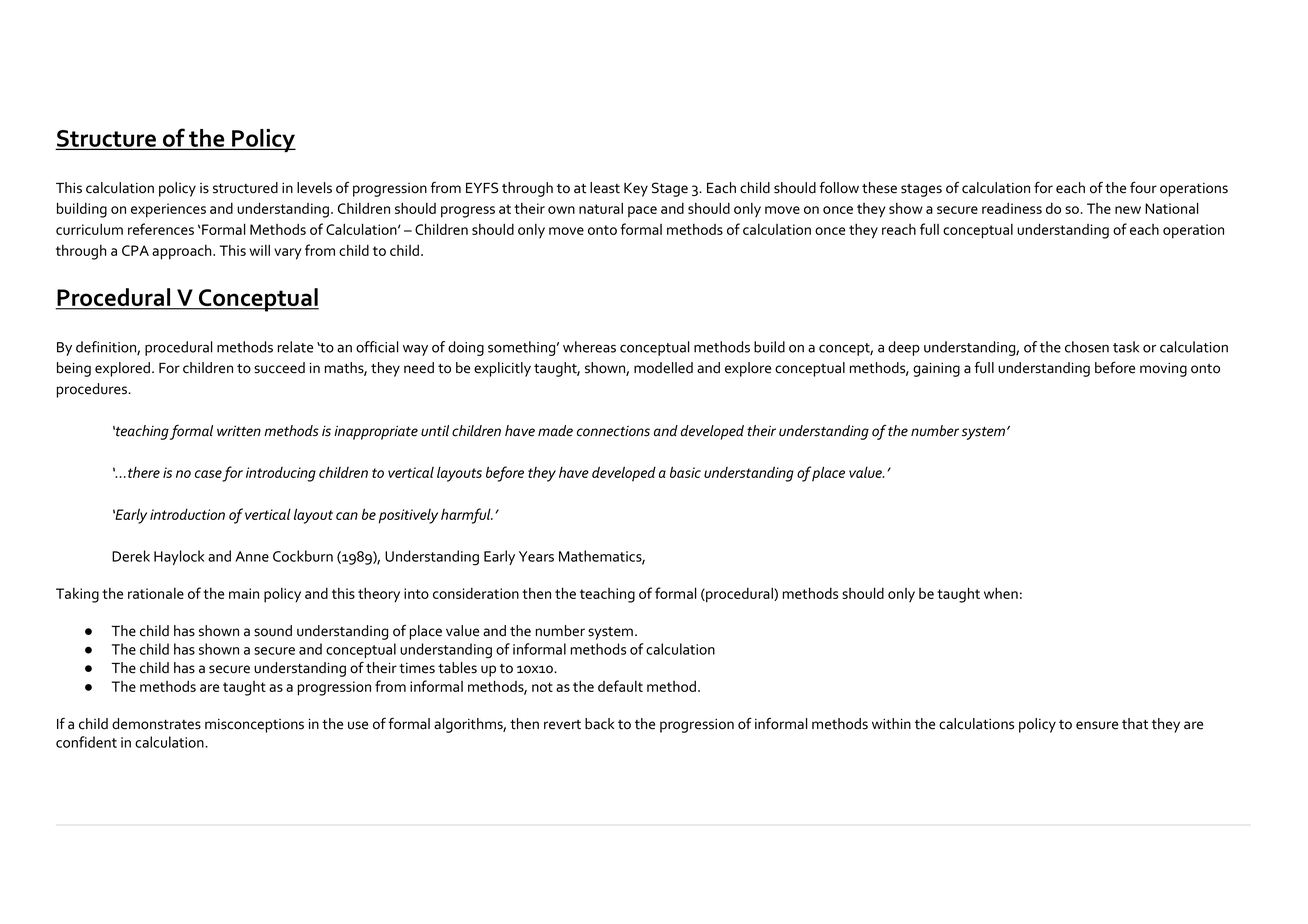 This document has height=924, width=1308. I want to click on relate, so click(295, 347).
